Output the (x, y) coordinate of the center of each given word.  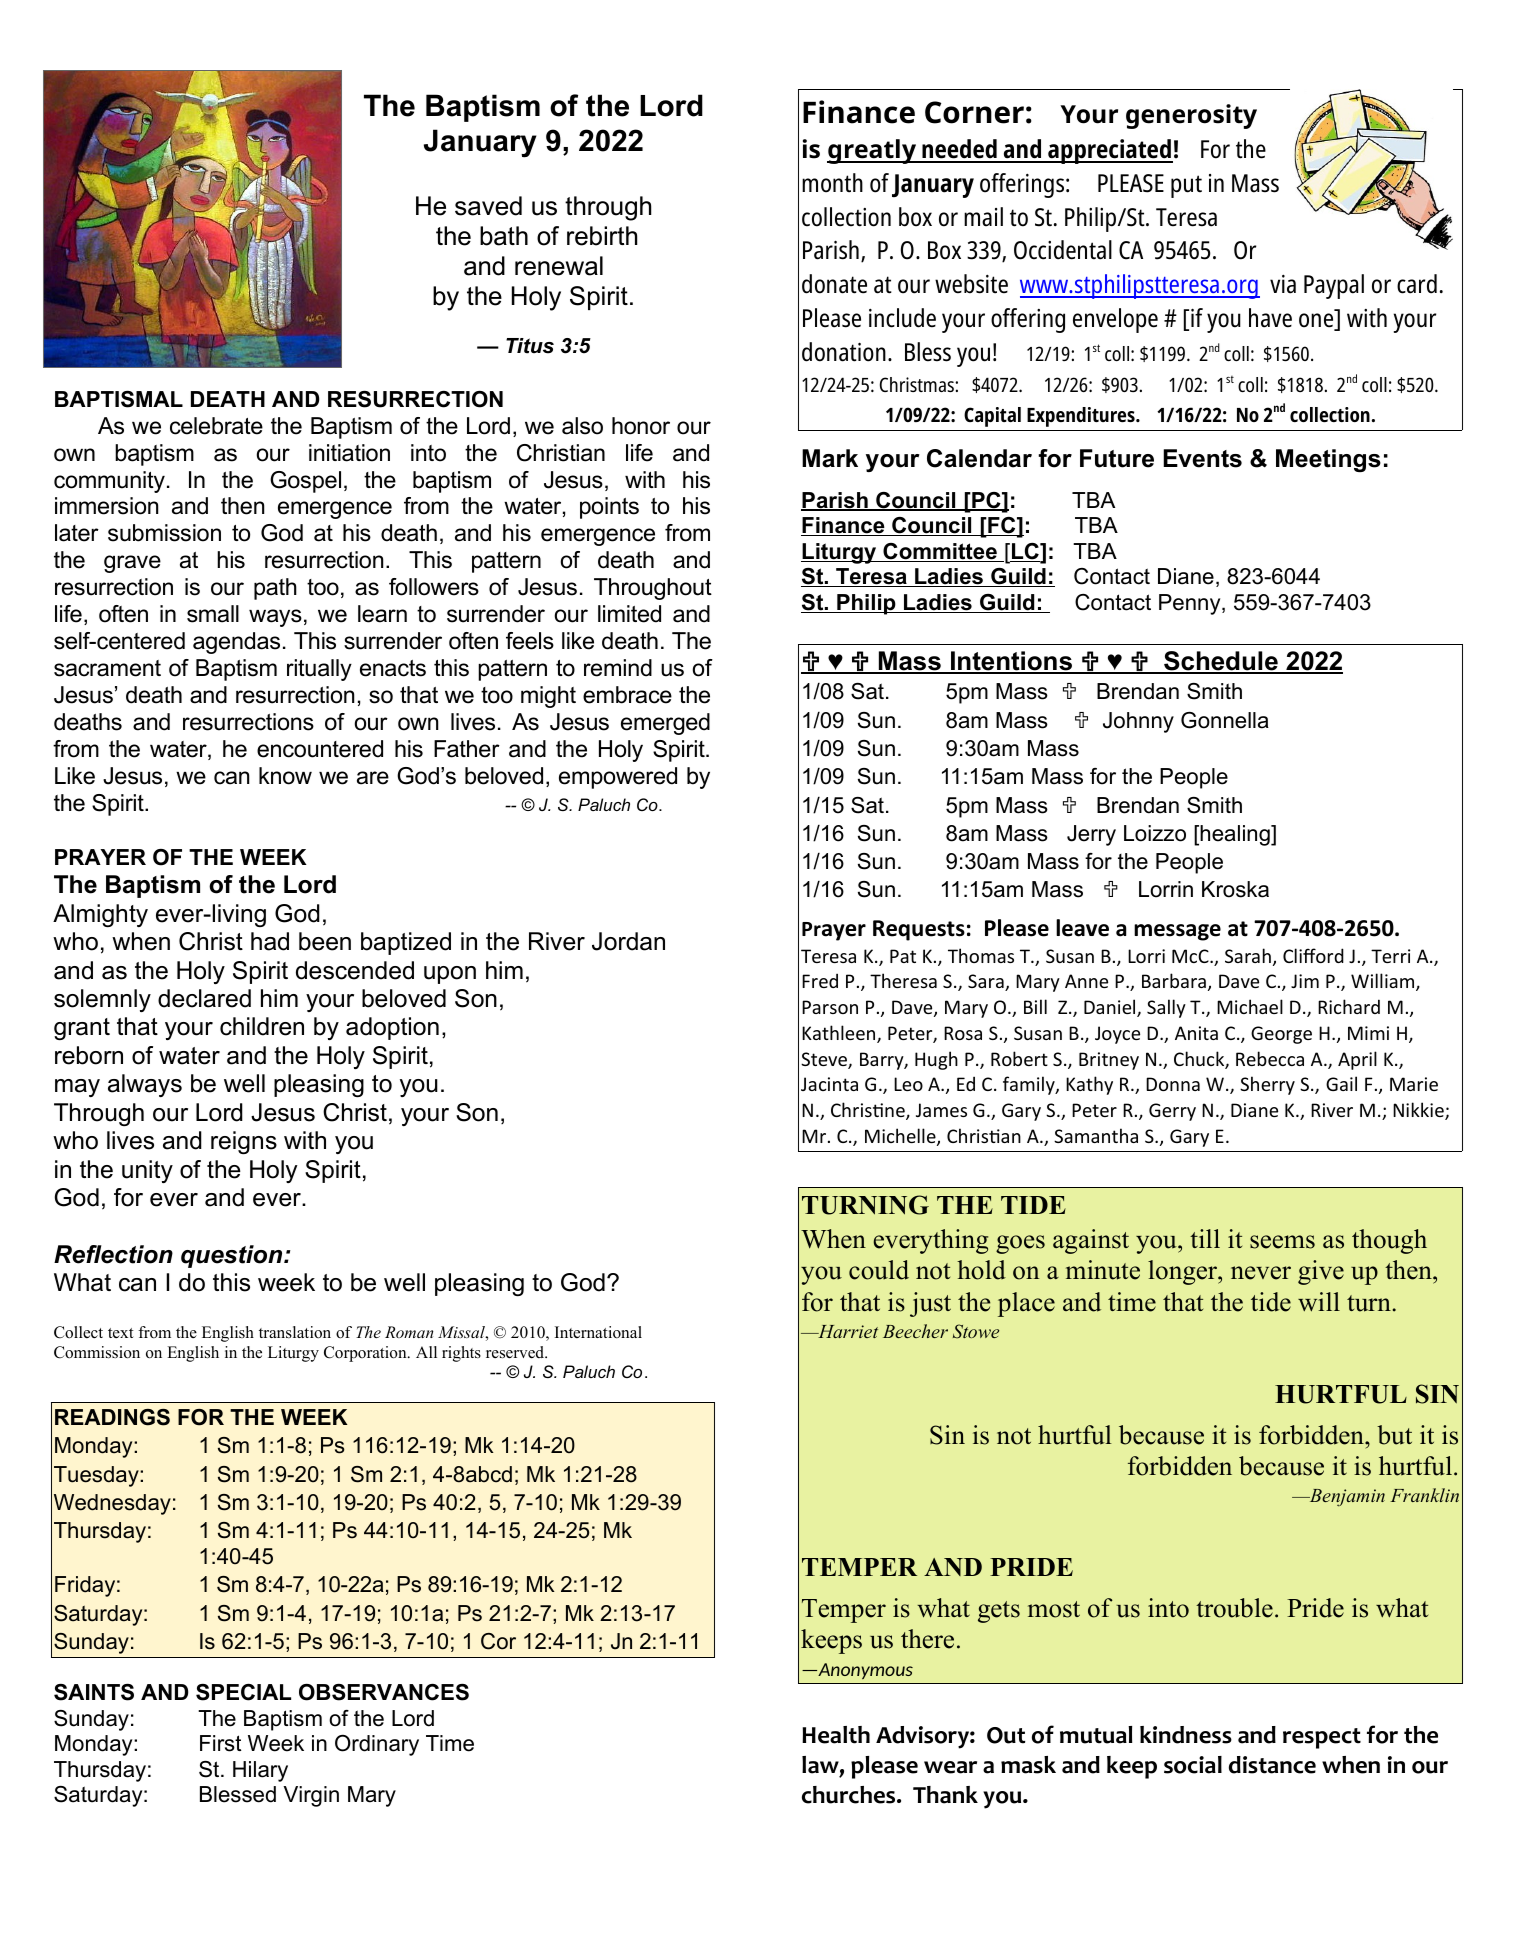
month (832, 183)
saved (488, 206)
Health (836, 1735)
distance (1272, 1765)
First (220, 1743)
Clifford (1313, 955)
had (270, 941)
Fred (820, 980)
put (1186, 186)
